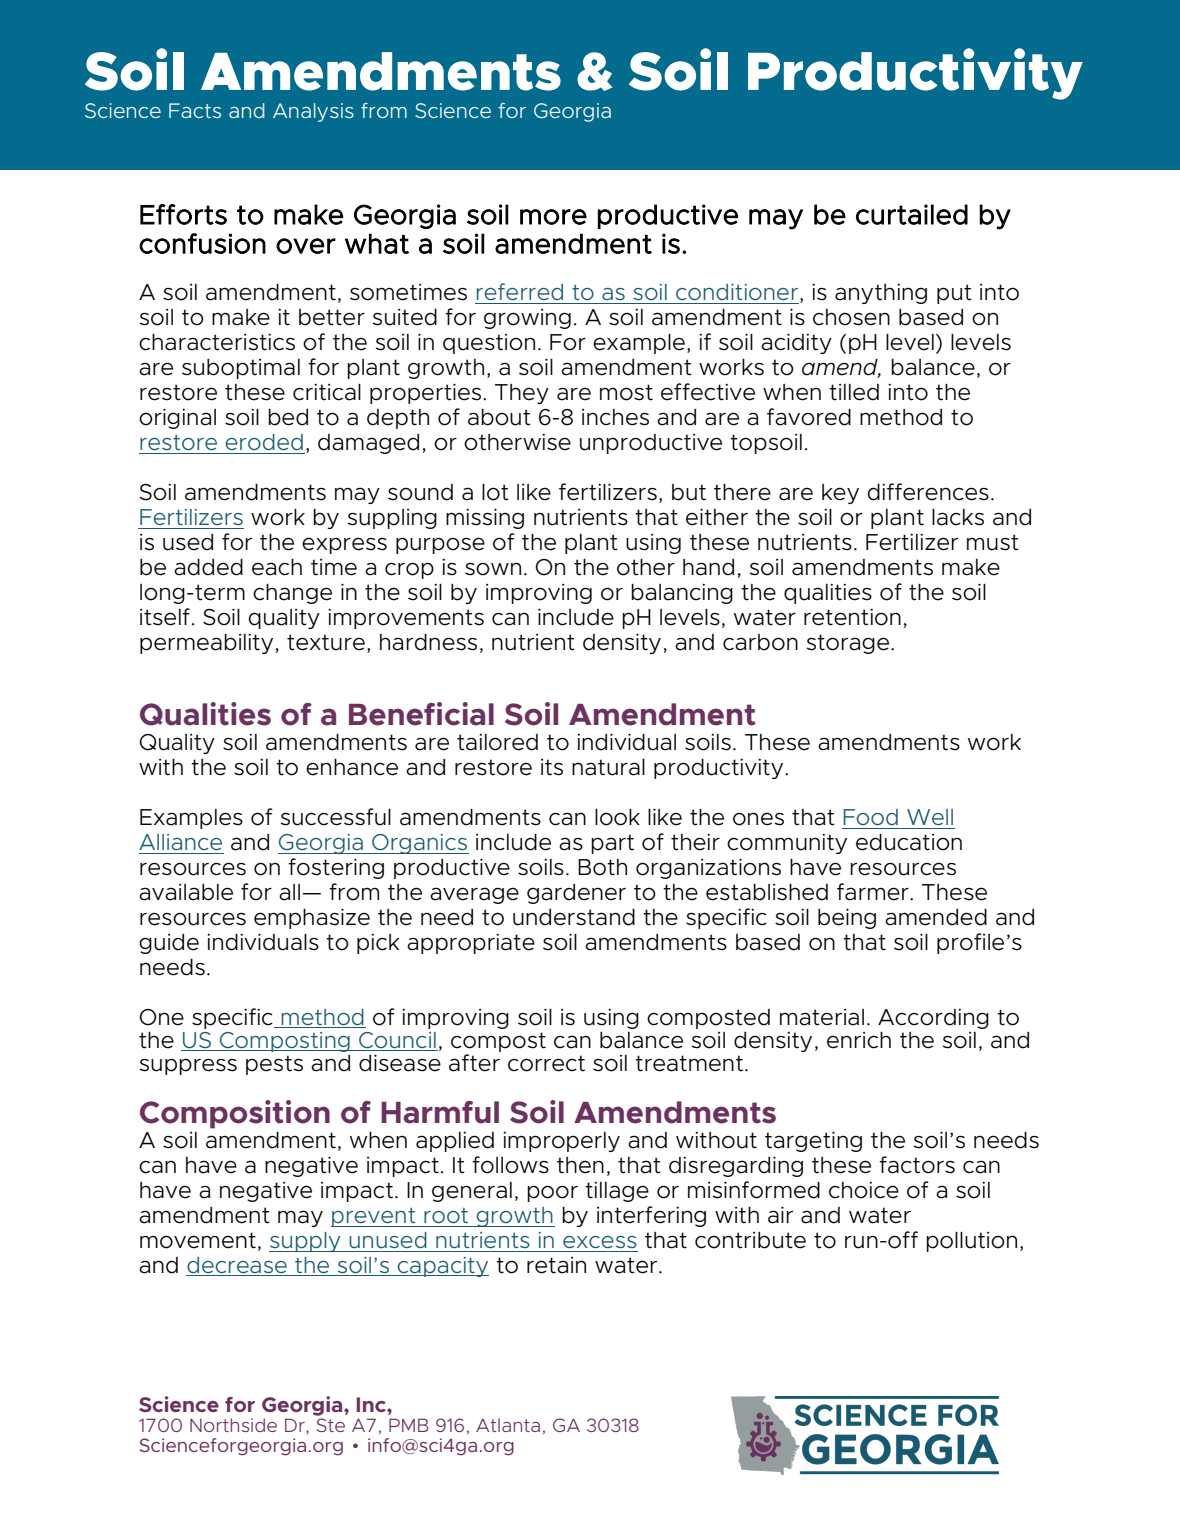  I want to click on emphasize, so click(312, 918).
